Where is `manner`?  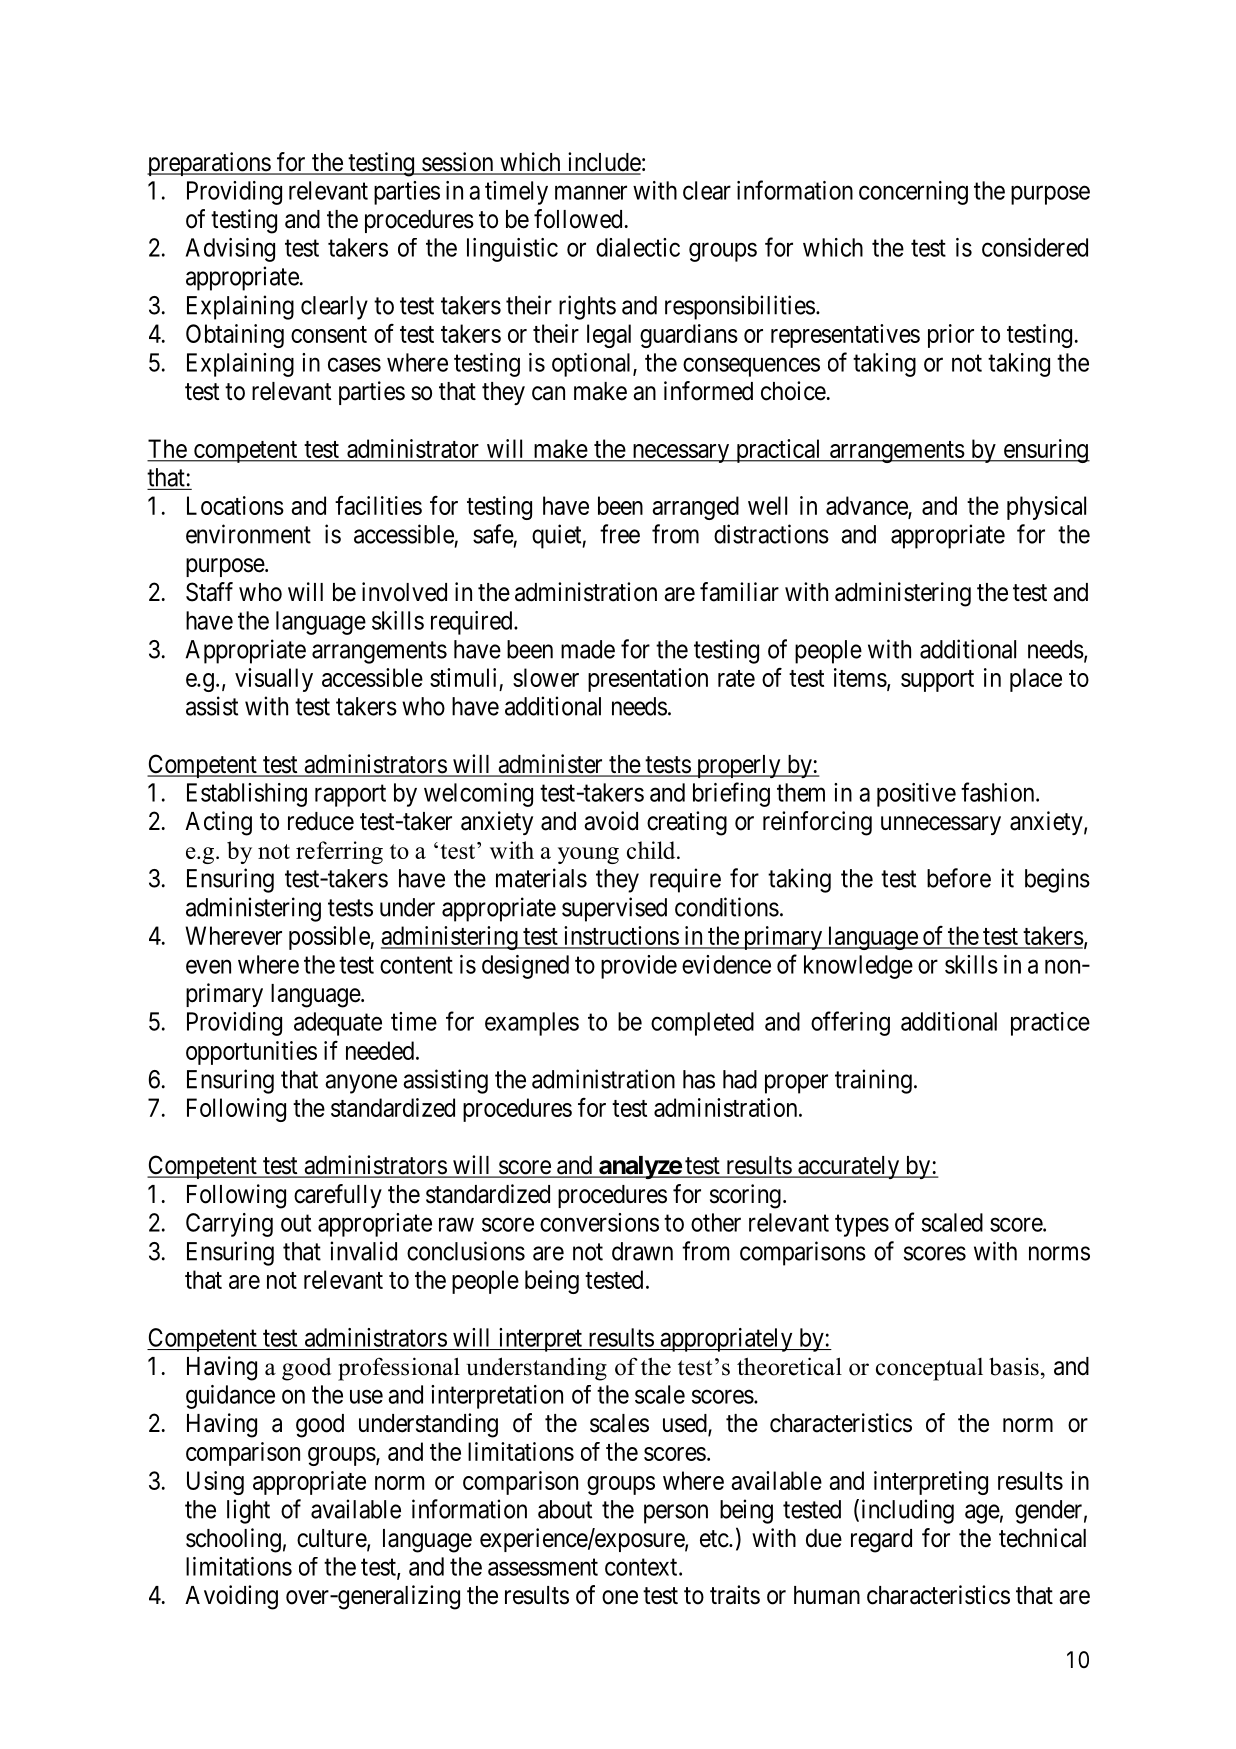 manner is located at coordinates (591, 193).
